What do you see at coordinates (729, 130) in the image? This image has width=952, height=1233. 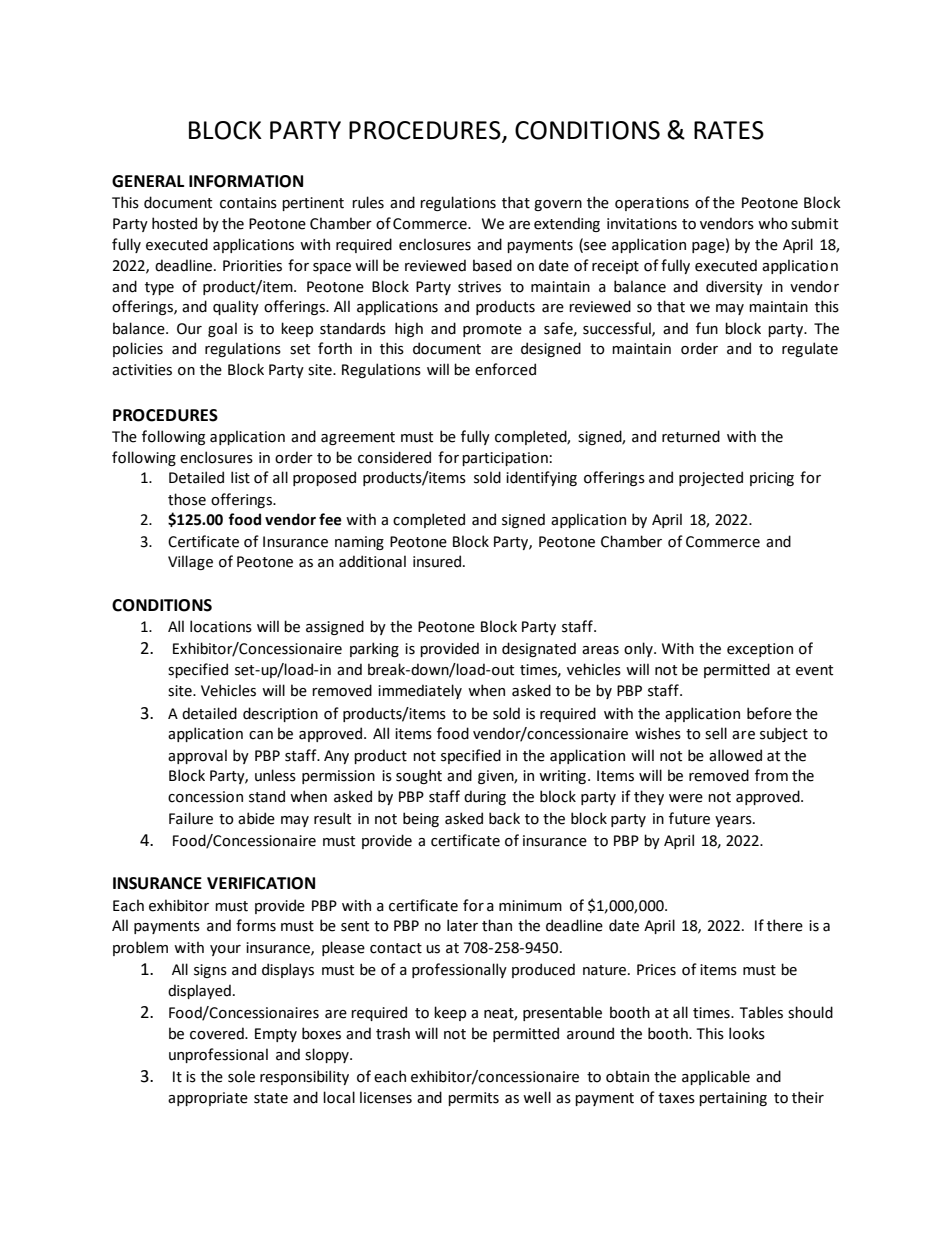 I see `RATES` at bounding box center [729, 130].
